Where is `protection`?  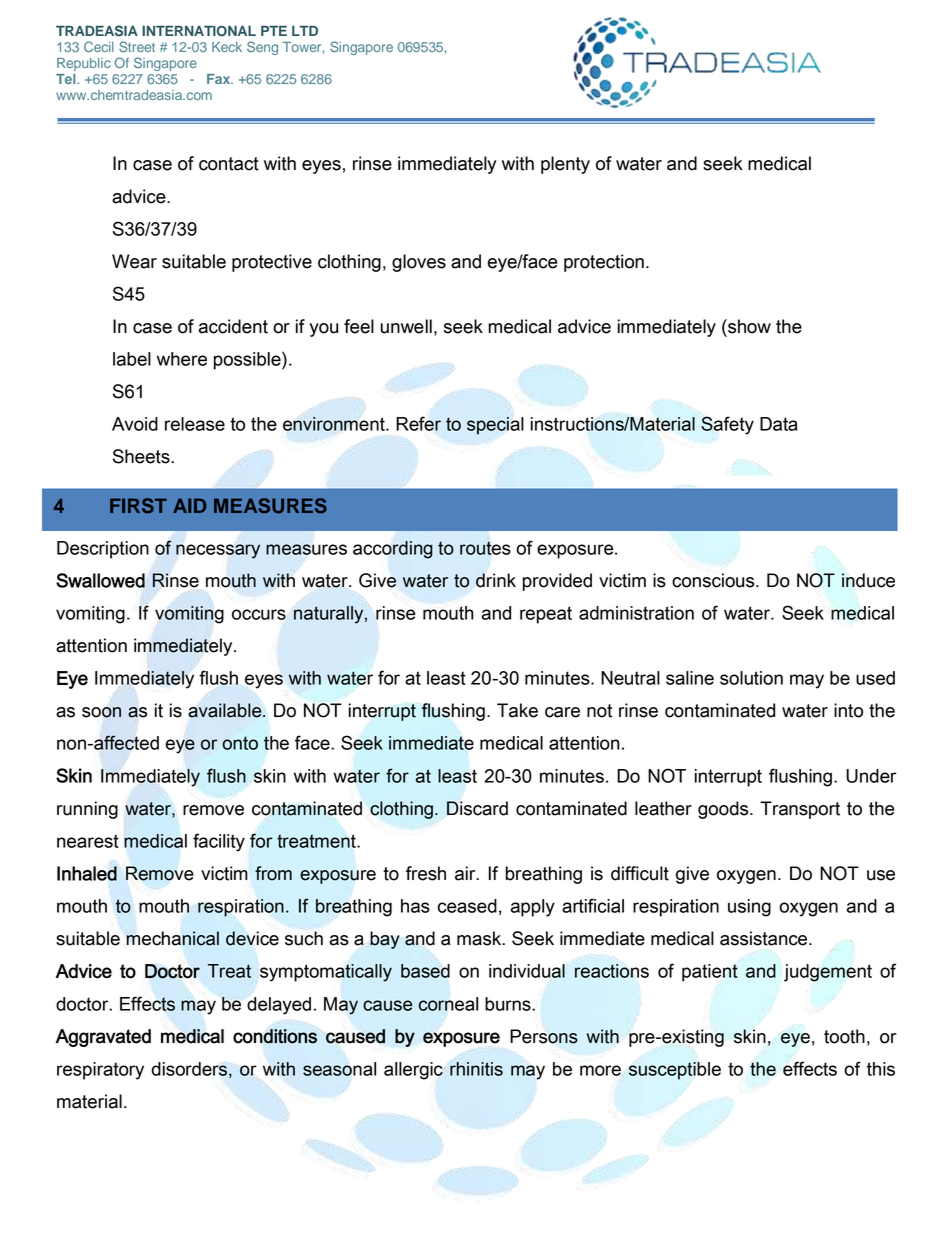 protection is located at coordinates (604, 263).
